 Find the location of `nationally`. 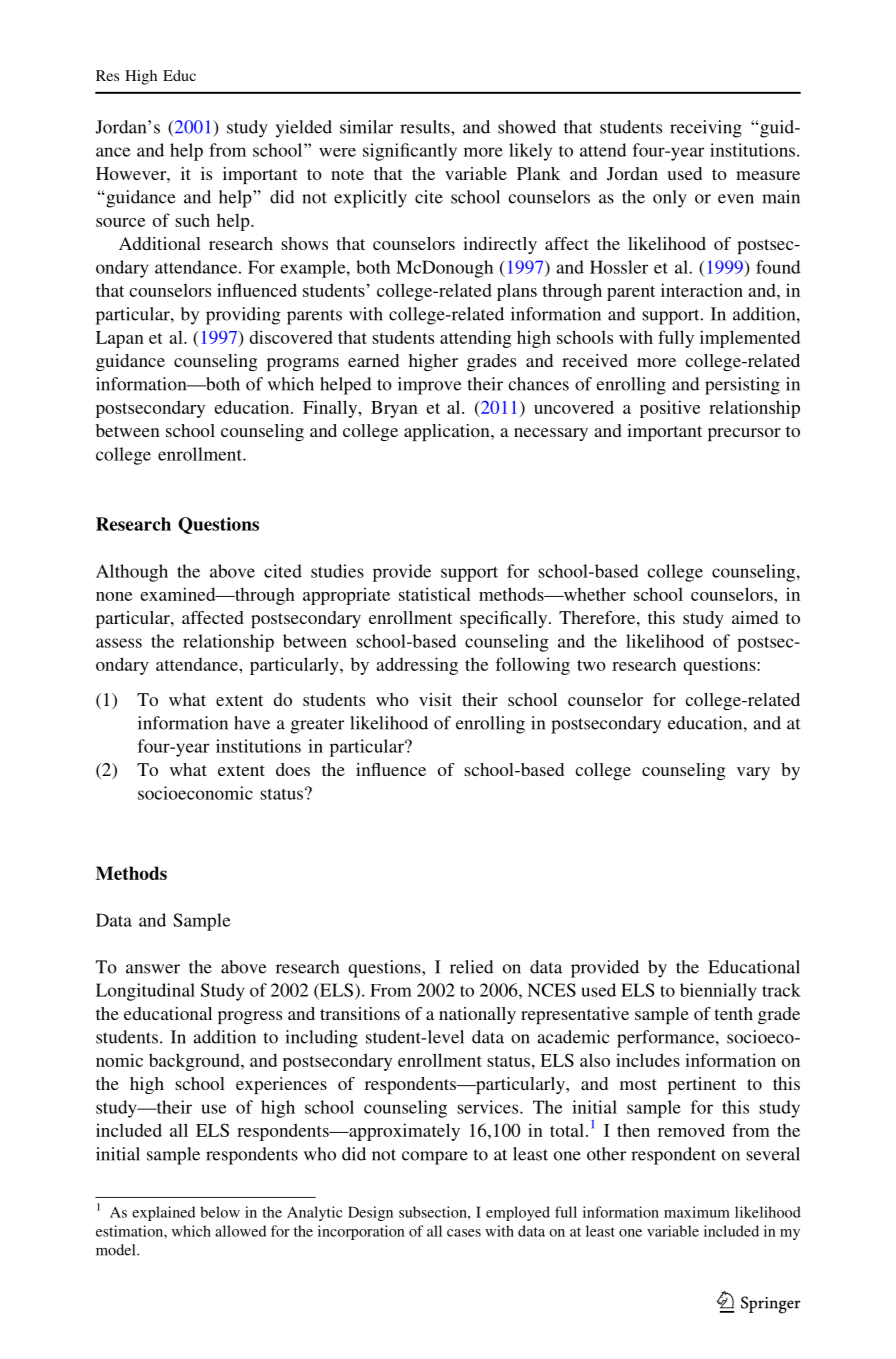

nationally is located at coordinates (477, 1015).
